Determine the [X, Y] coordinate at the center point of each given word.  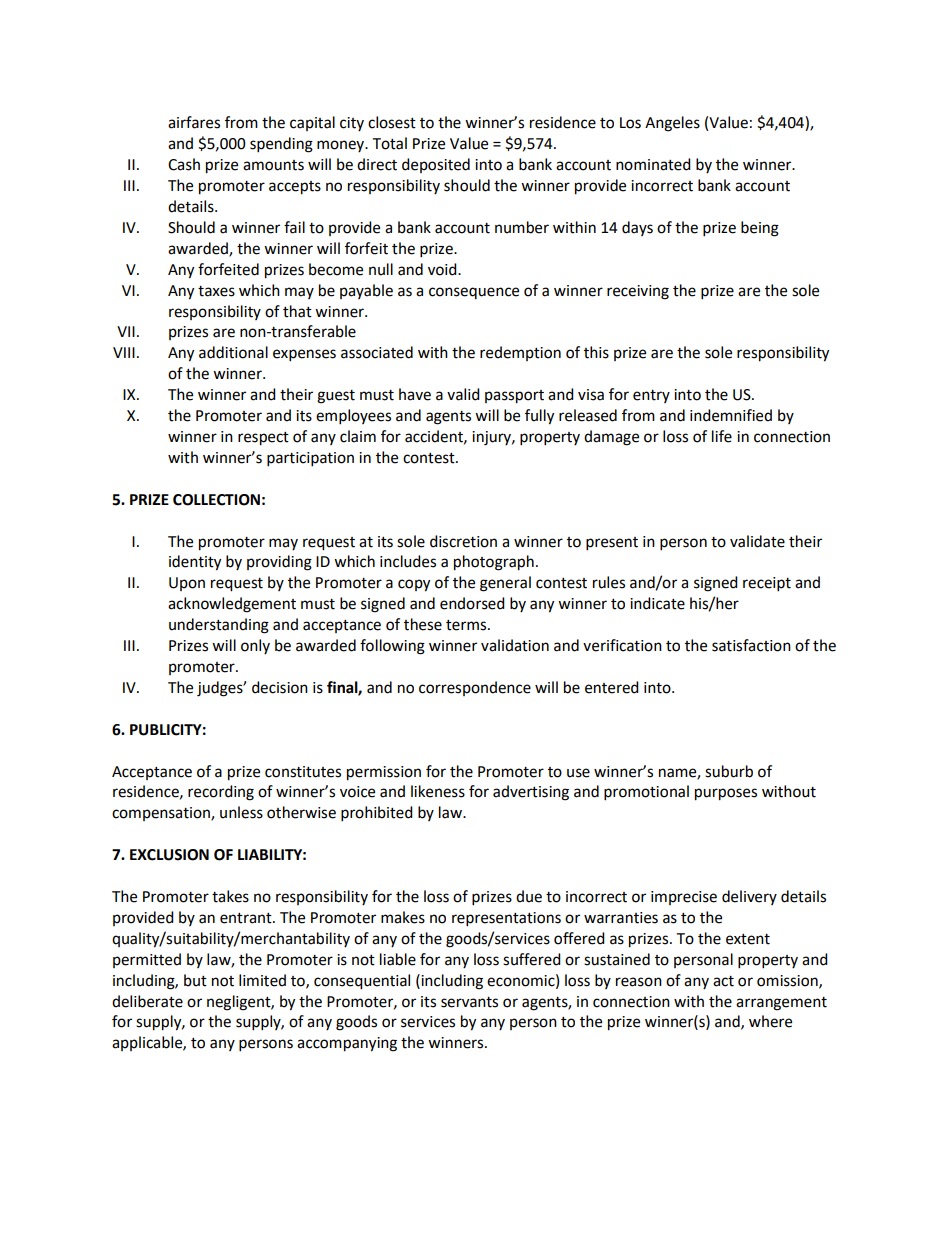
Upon [187, 584]
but [195, 980]
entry [651, 396]
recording [221, 793]
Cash [184, 164]
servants [469, 1002]
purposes [726, 794]
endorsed [472, 603]
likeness [438, 791]
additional [233, 352]
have [415, 394]
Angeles [672, 124]
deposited [436, 165]
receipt [767, 584]
